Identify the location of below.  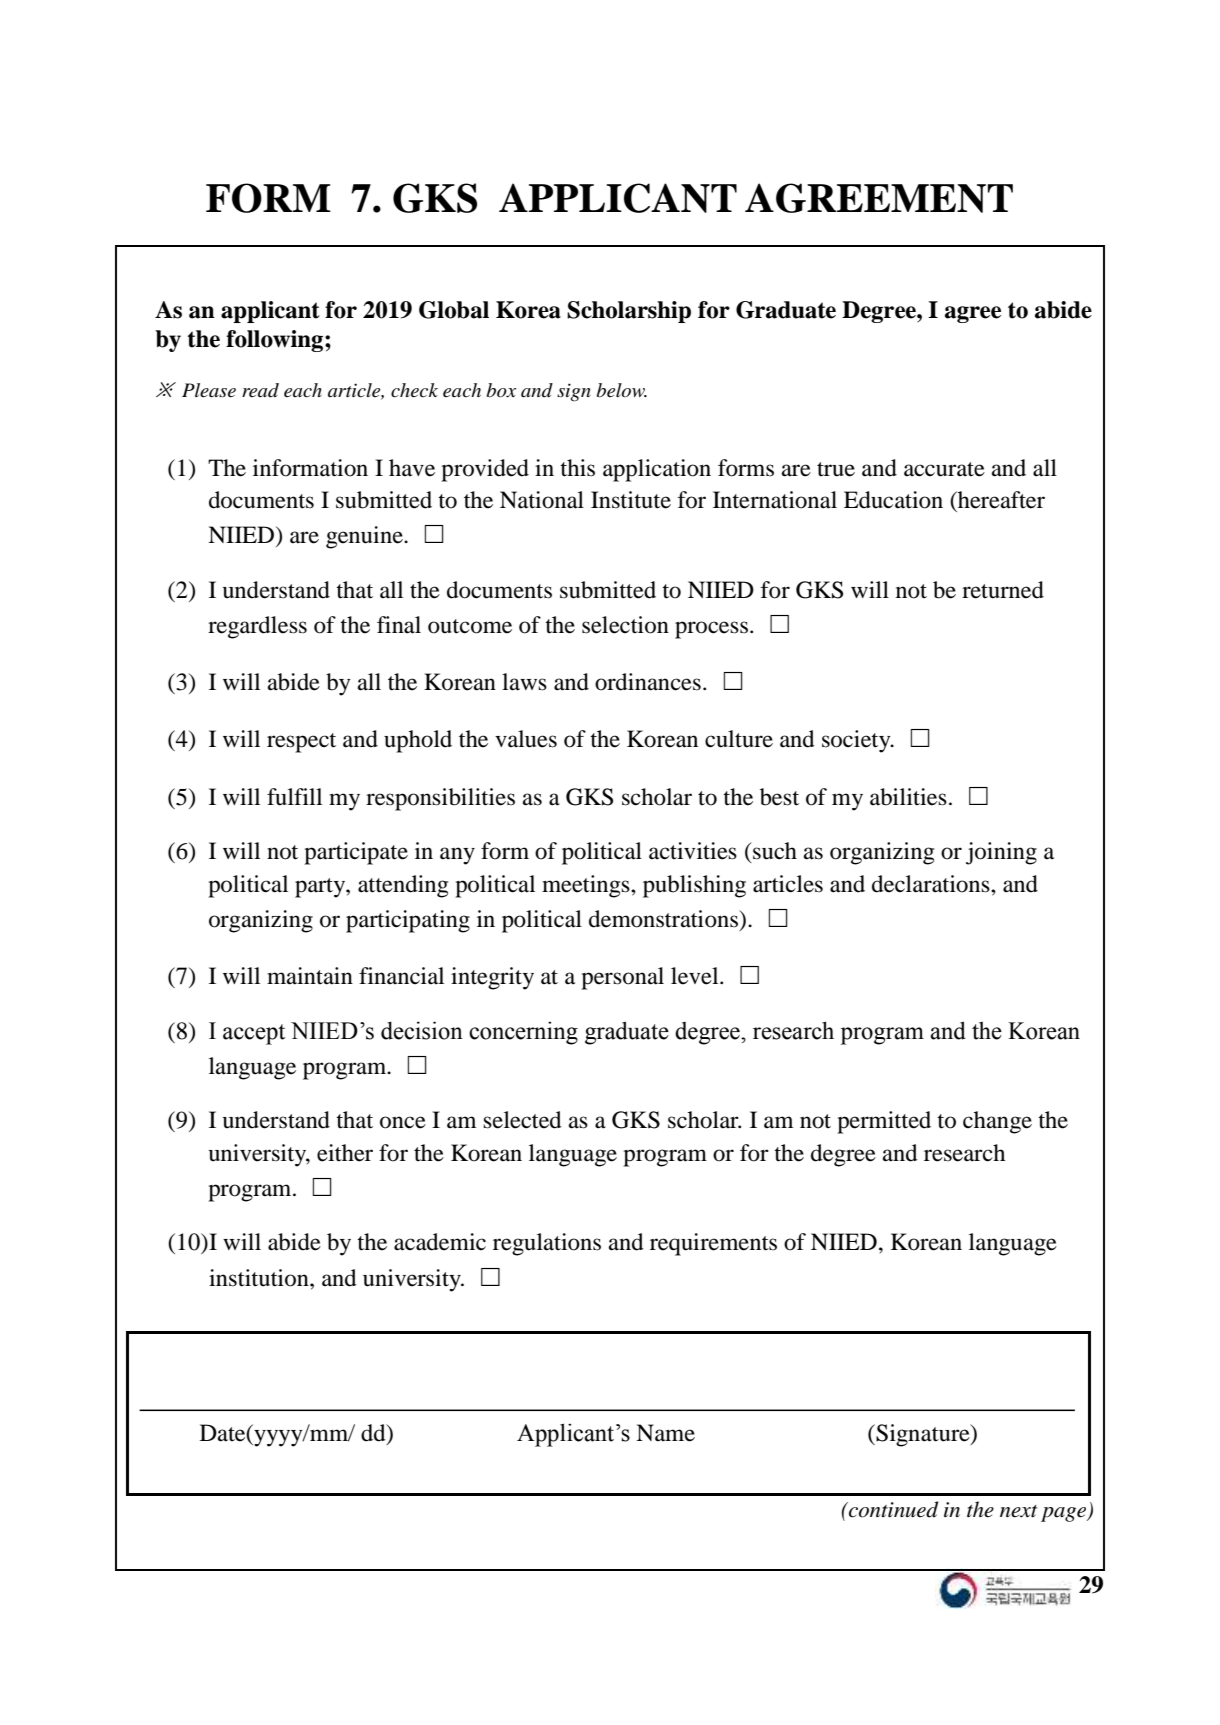
(622, 390).
